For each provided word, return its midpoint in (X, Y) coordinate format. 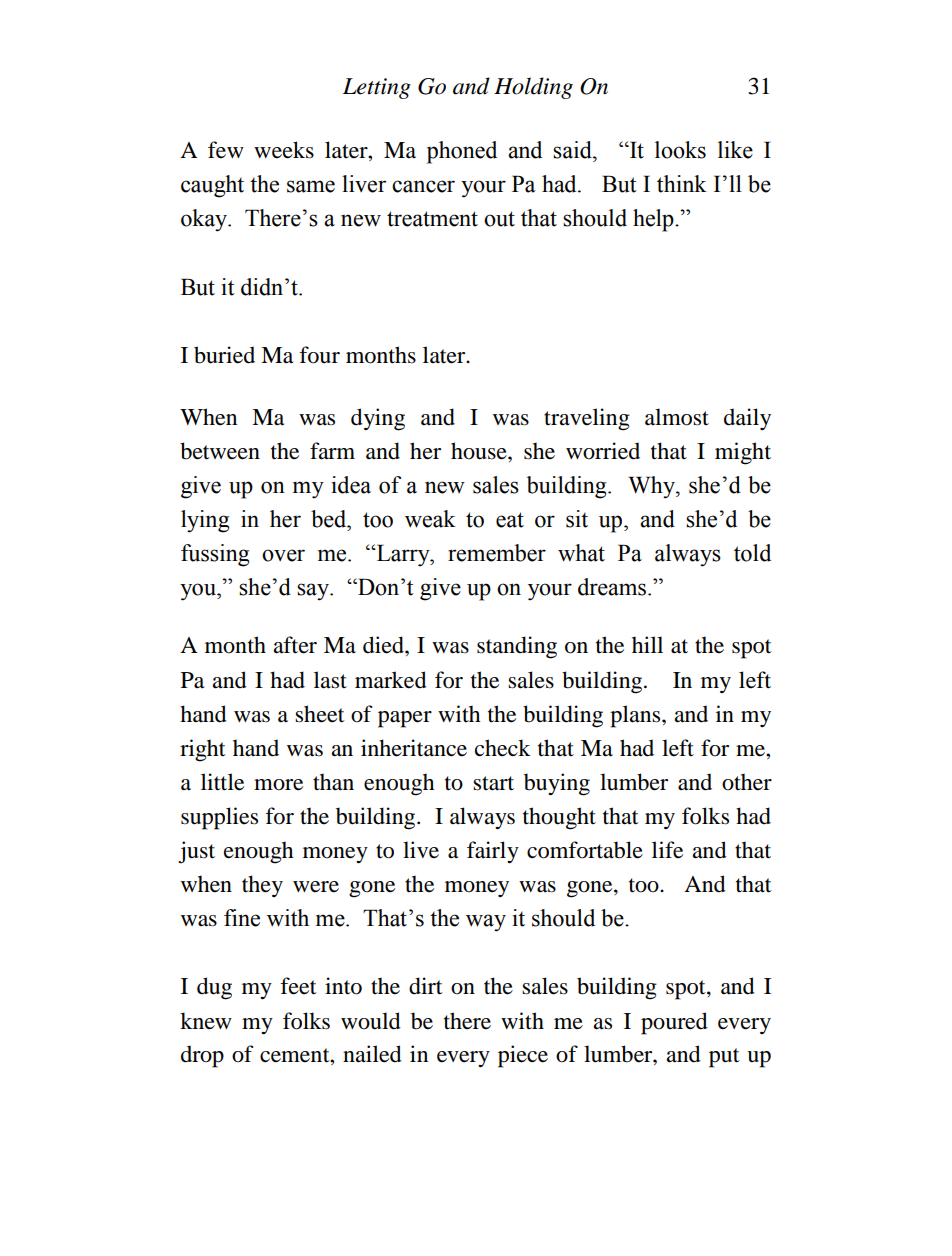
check (503, 748)
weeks (284, 150)
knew (206, 1021)
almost (677, 417)
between (220, 451)
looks (680, 150)
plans (636, 716)
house (480, 451)
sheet (320, 714)
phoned (462, 152)
